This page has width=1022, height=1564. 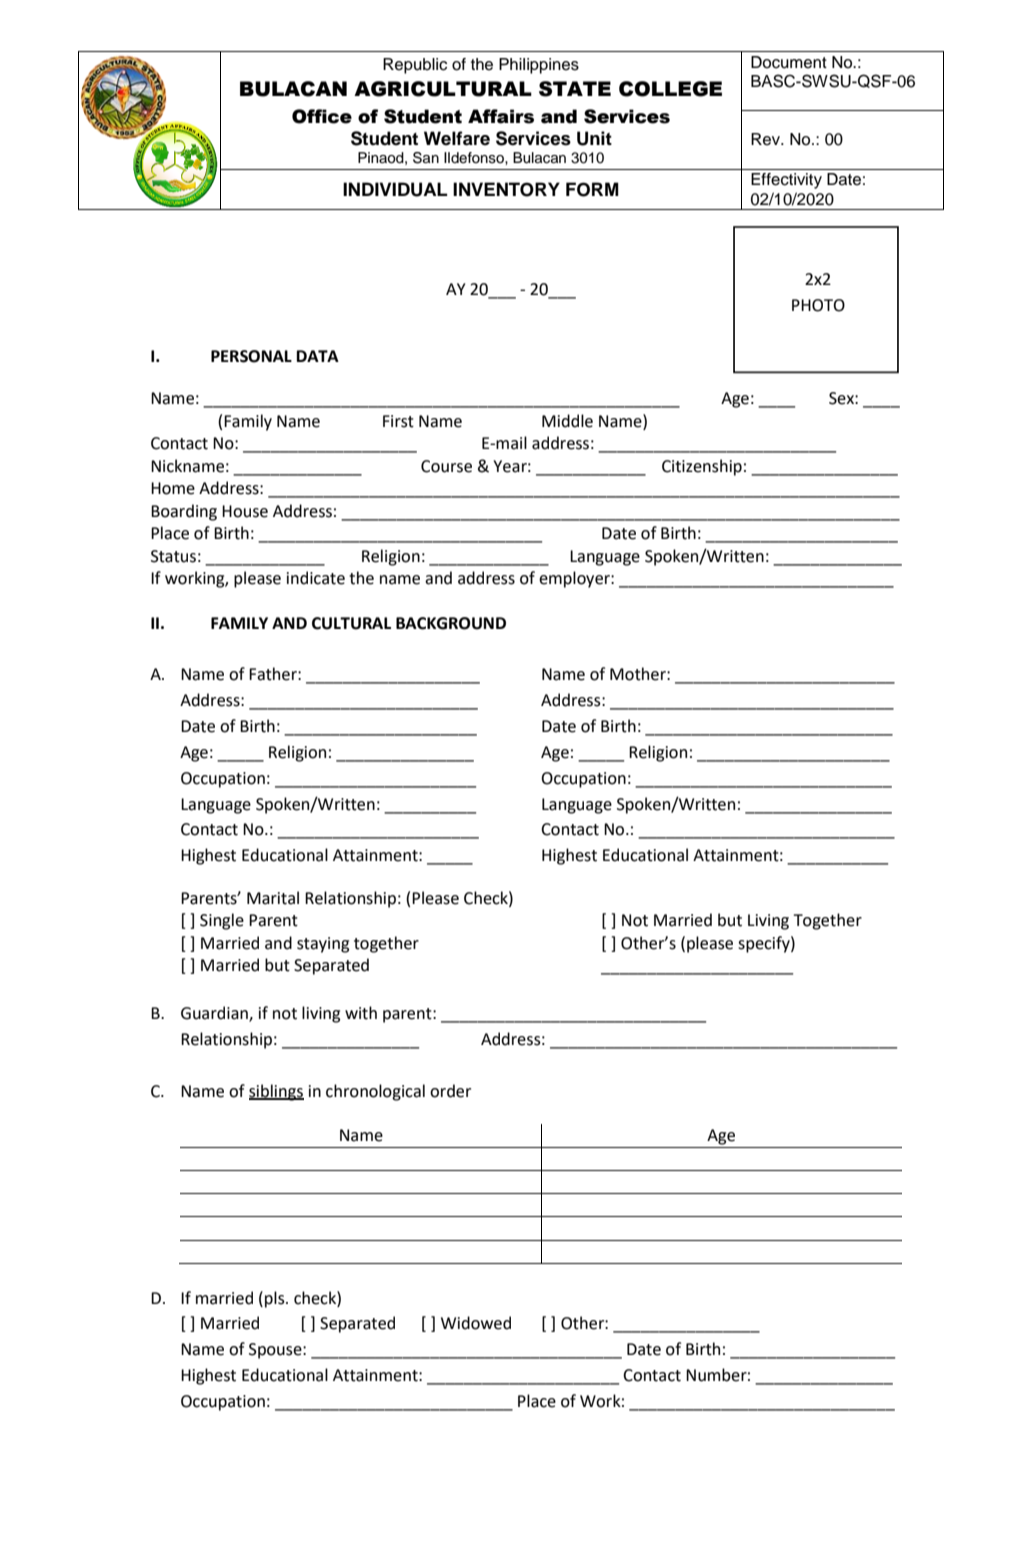 What do you see at coordinates (245, 511) in the page?
I see `House` at bounding box center [245, 511].
